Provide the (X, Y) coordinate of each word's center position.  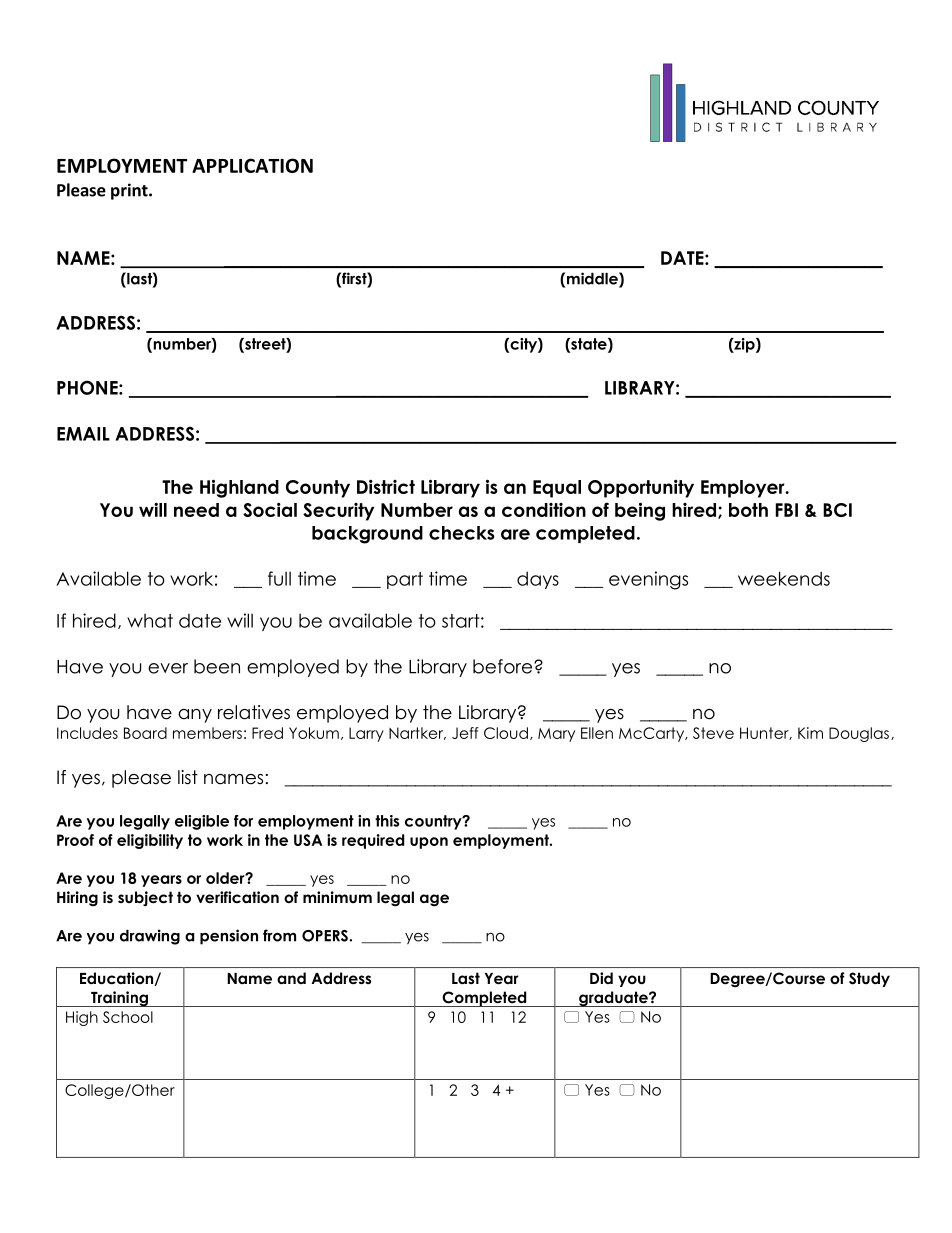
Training (119, 999)
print (130, 191)
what (150, 621)
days (538, 580)
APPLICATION (252, 165)
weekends (784, 578)
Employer (744, 489)
